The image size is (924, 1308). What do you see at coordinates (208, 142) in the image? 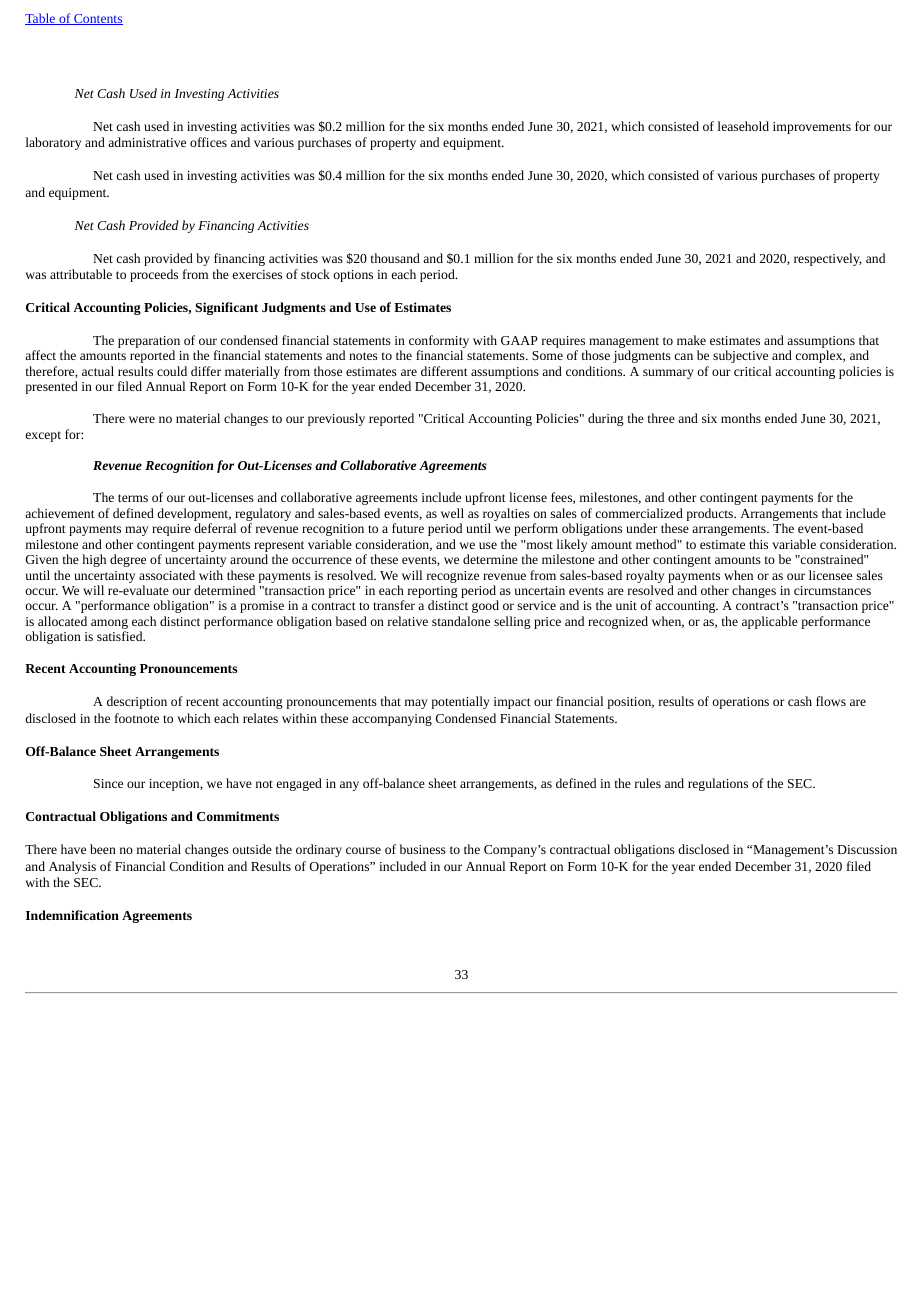
I see `offices` at bounding box center [208, 142].
